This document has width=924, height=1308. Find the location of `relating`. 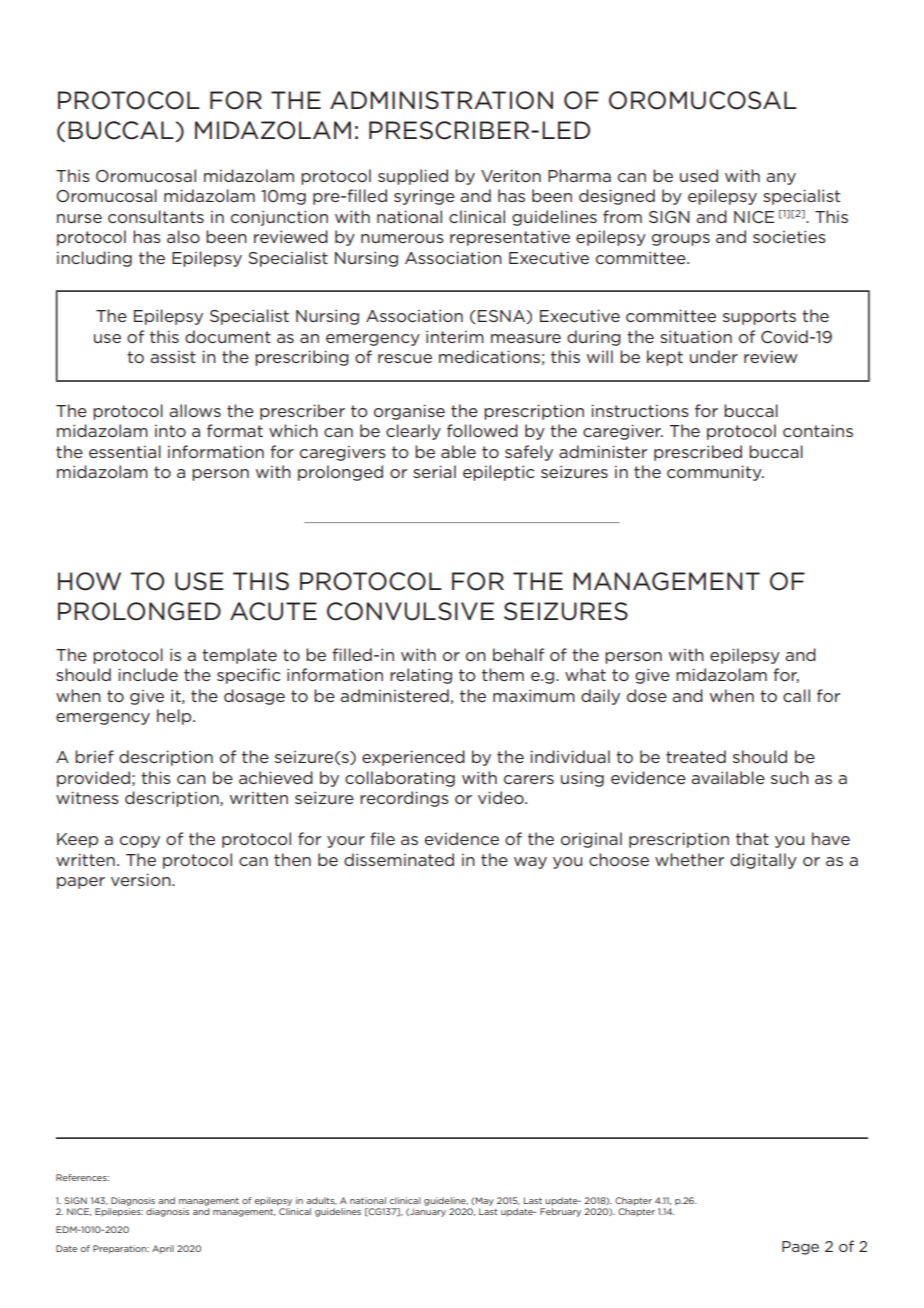

relating is located at coordinates (421, 676).
